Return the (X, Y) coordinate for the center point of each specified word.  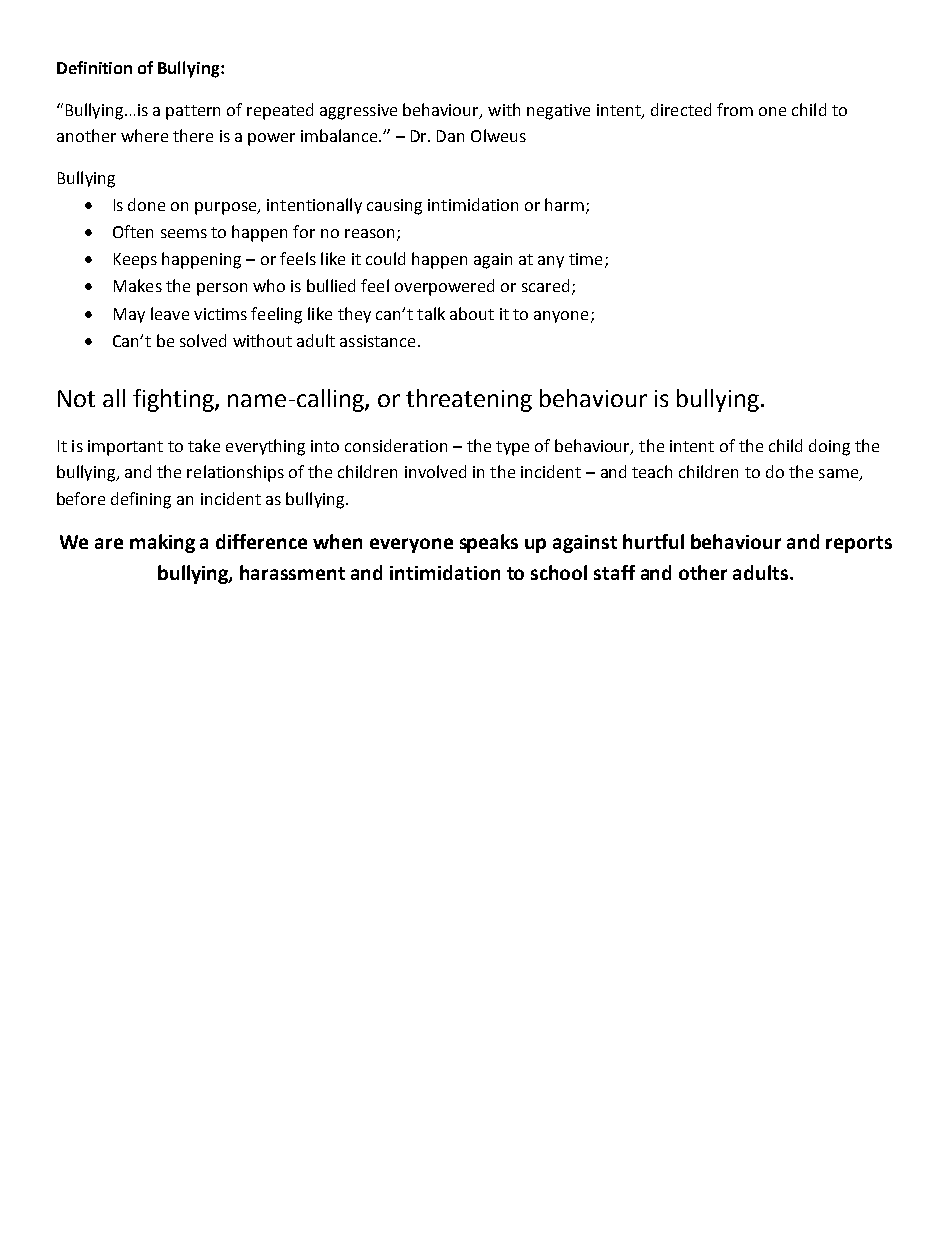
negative (558, 112)
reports (859, 544)
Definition (94, 67)
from (735, 109)
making (162, 543)
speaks (489, 543)
